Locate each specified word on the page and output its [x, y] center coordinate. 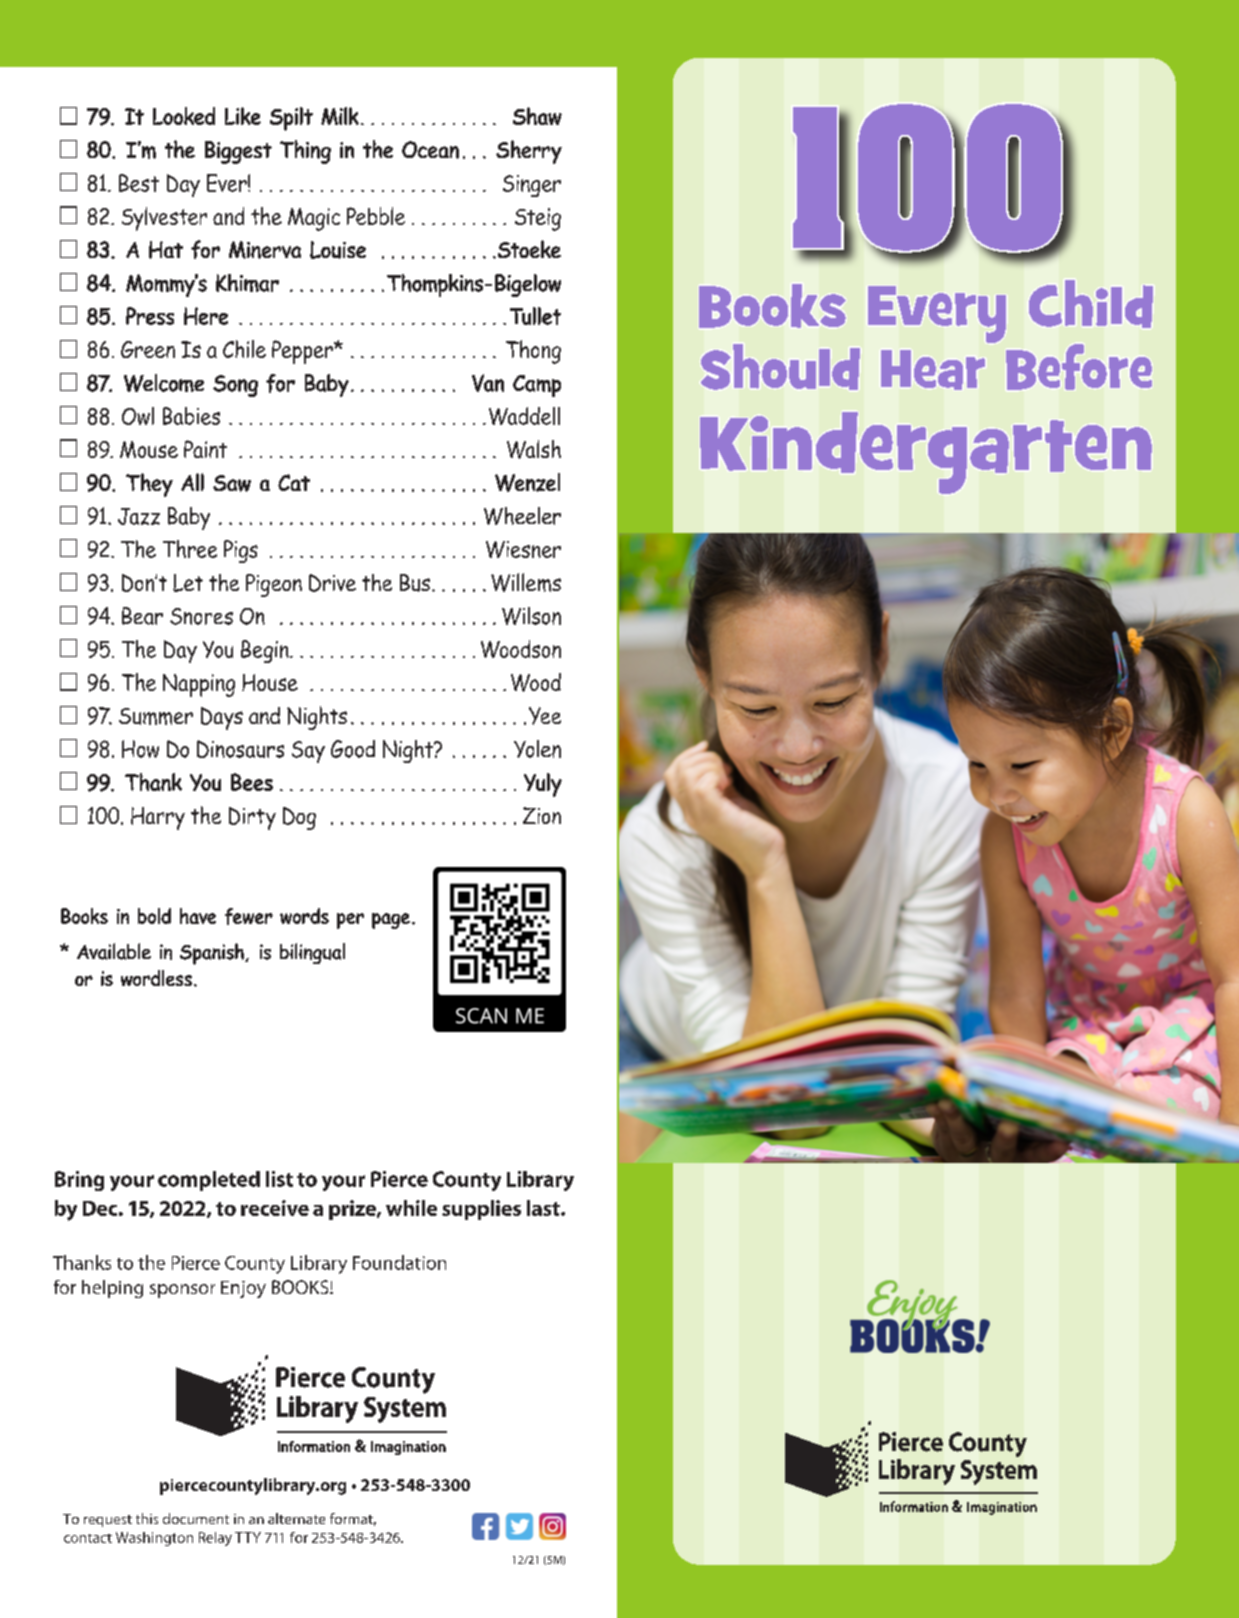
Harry [158, 818]
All [192, 482]
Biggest [238, 152]
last [544, 1208]
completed [209, 1181]
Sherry [529, 152]
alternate [296, 1518]
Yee [545, 716]
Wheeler [522, 516]
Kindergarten [926, 453]
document [196, 1518]
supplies [481, 1210]
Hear [933, 370]
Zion [542, 815]
